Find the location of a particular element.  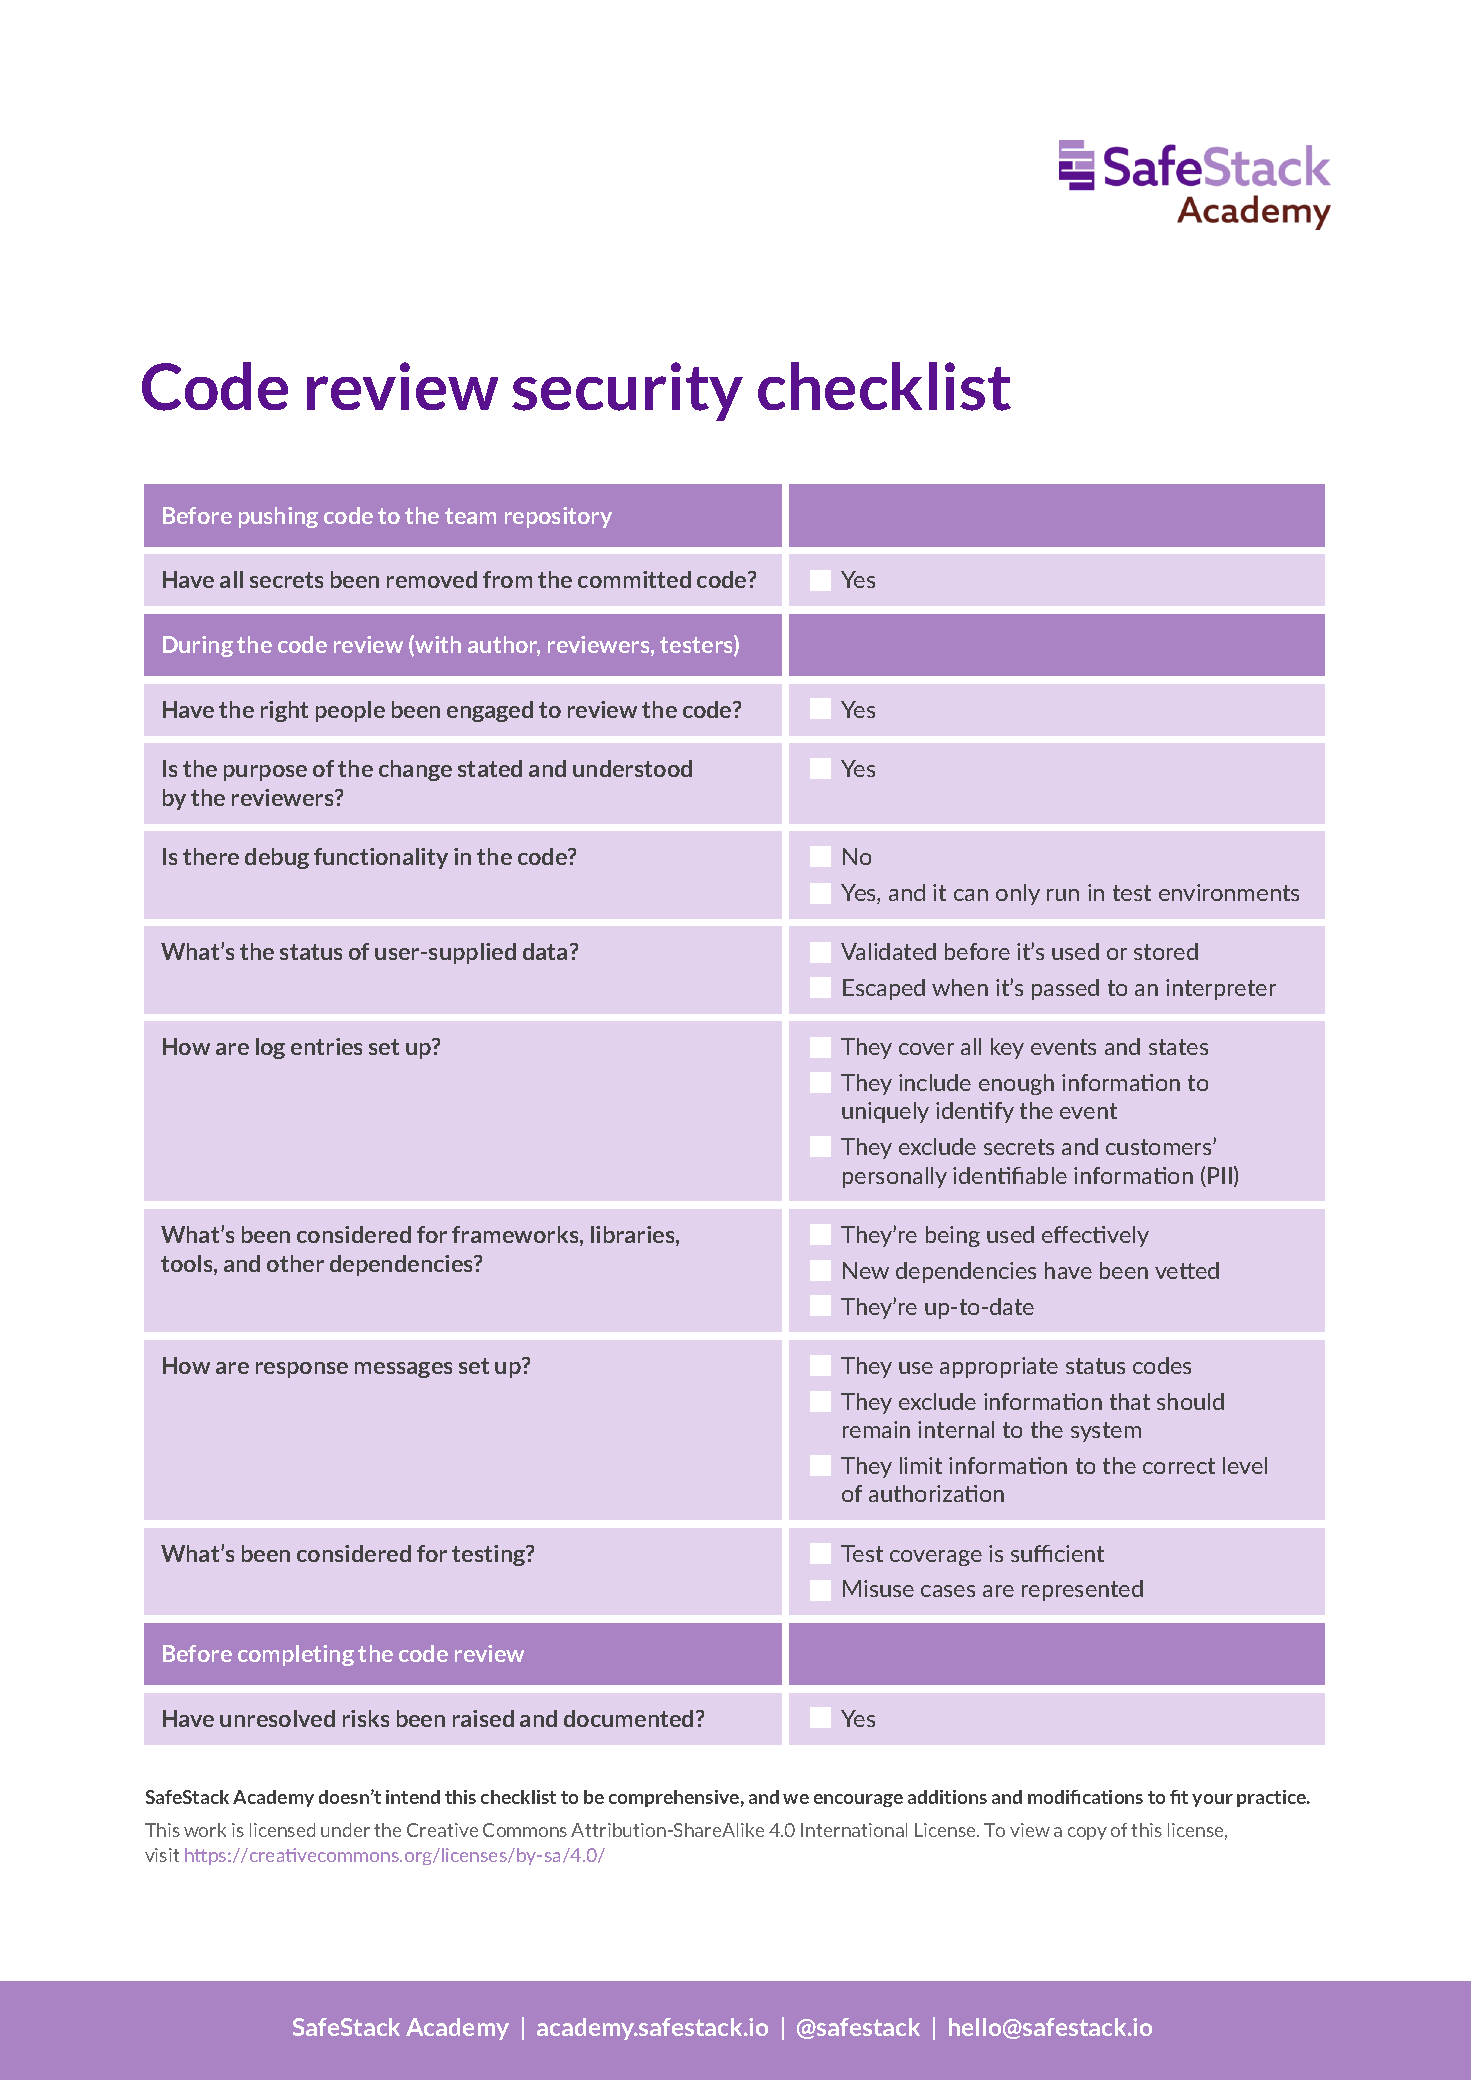

intend is located at coordinates (413, 1797).
